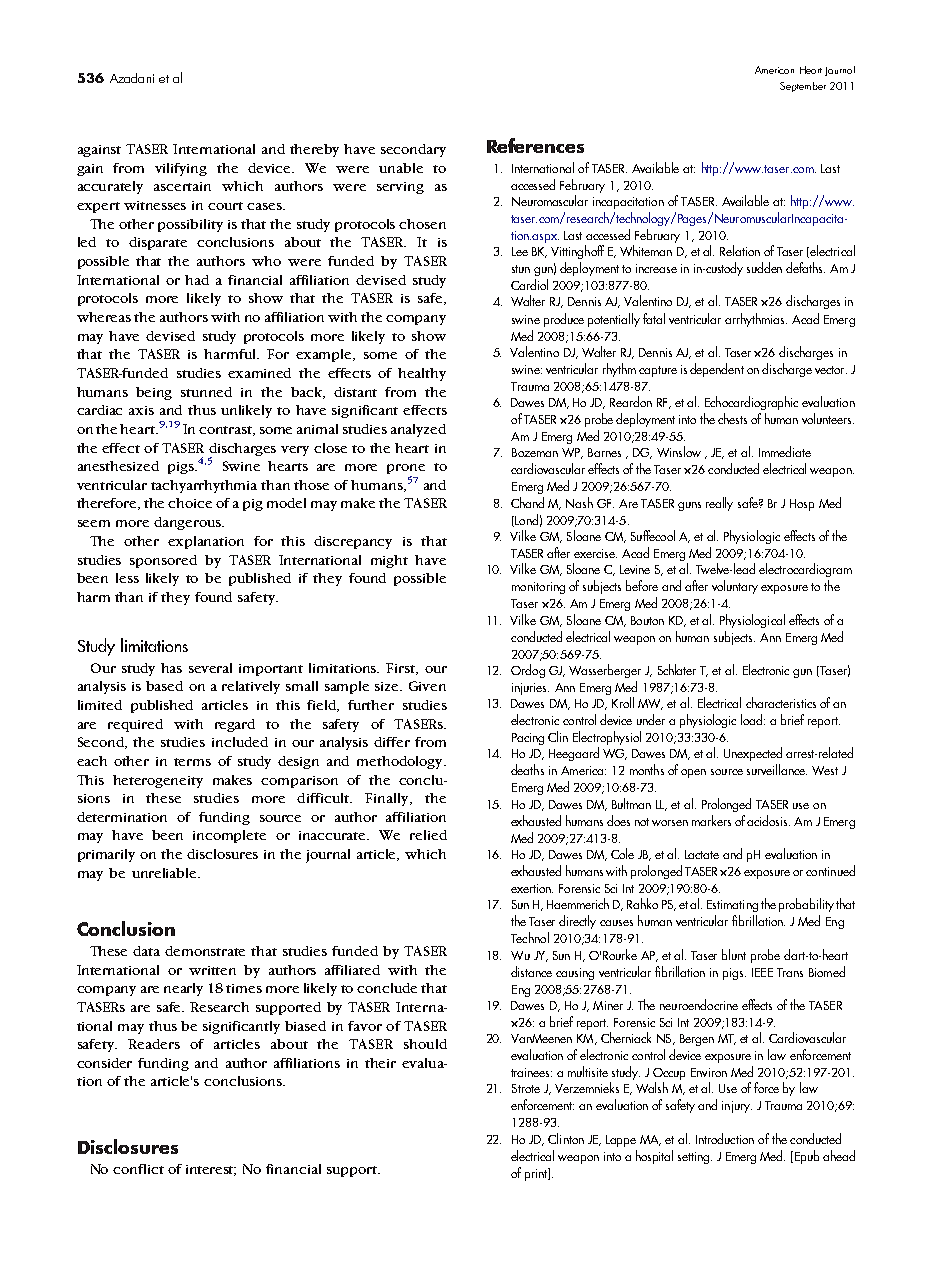 This document has width=952, height=1275. I want to click on interest, so click(211, 1170).
